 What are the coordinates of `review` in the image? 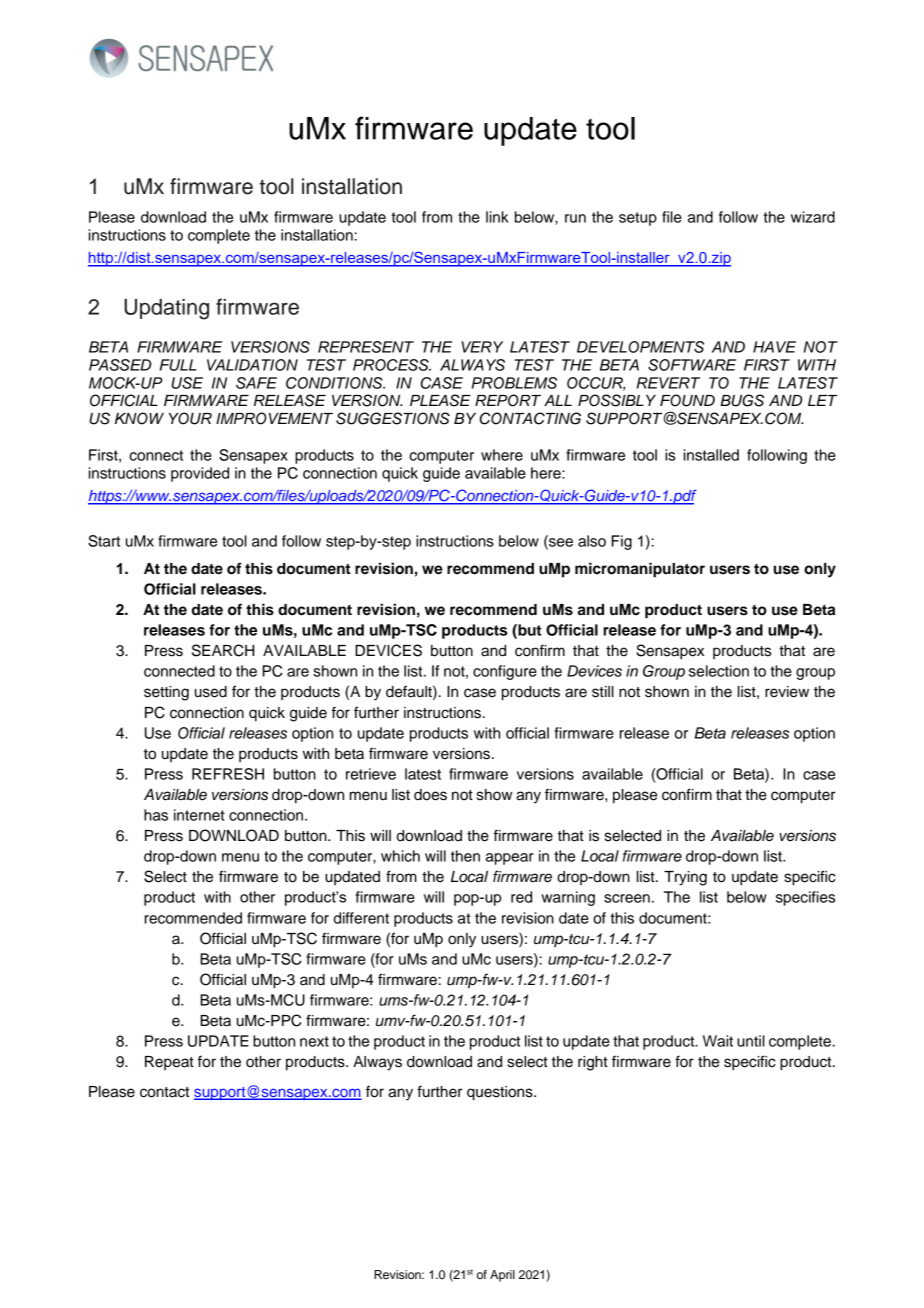 It's located at (787, 692).
